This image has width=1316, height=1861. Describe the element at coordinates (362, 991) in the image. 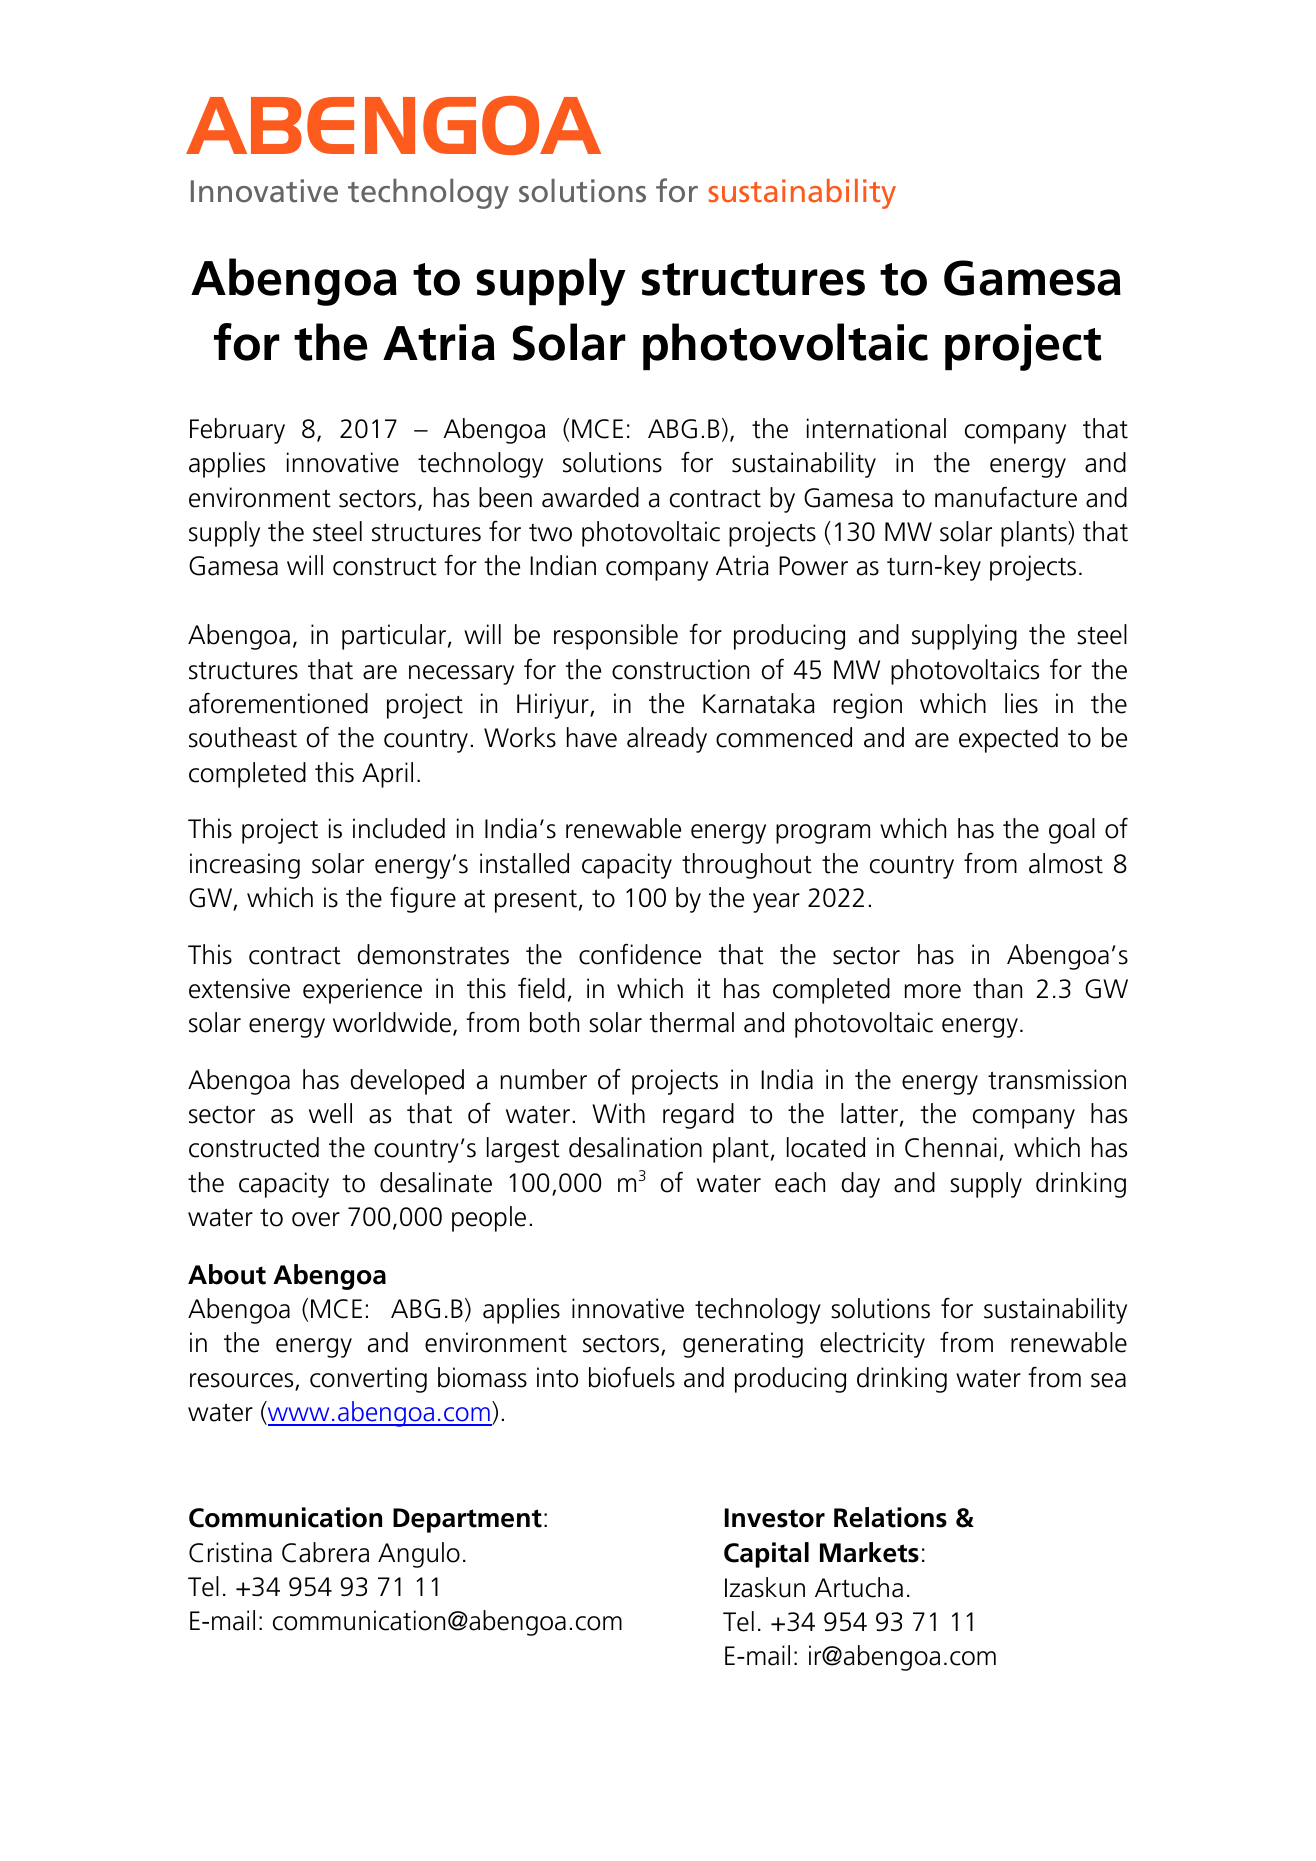

I see `experience` at that location.
